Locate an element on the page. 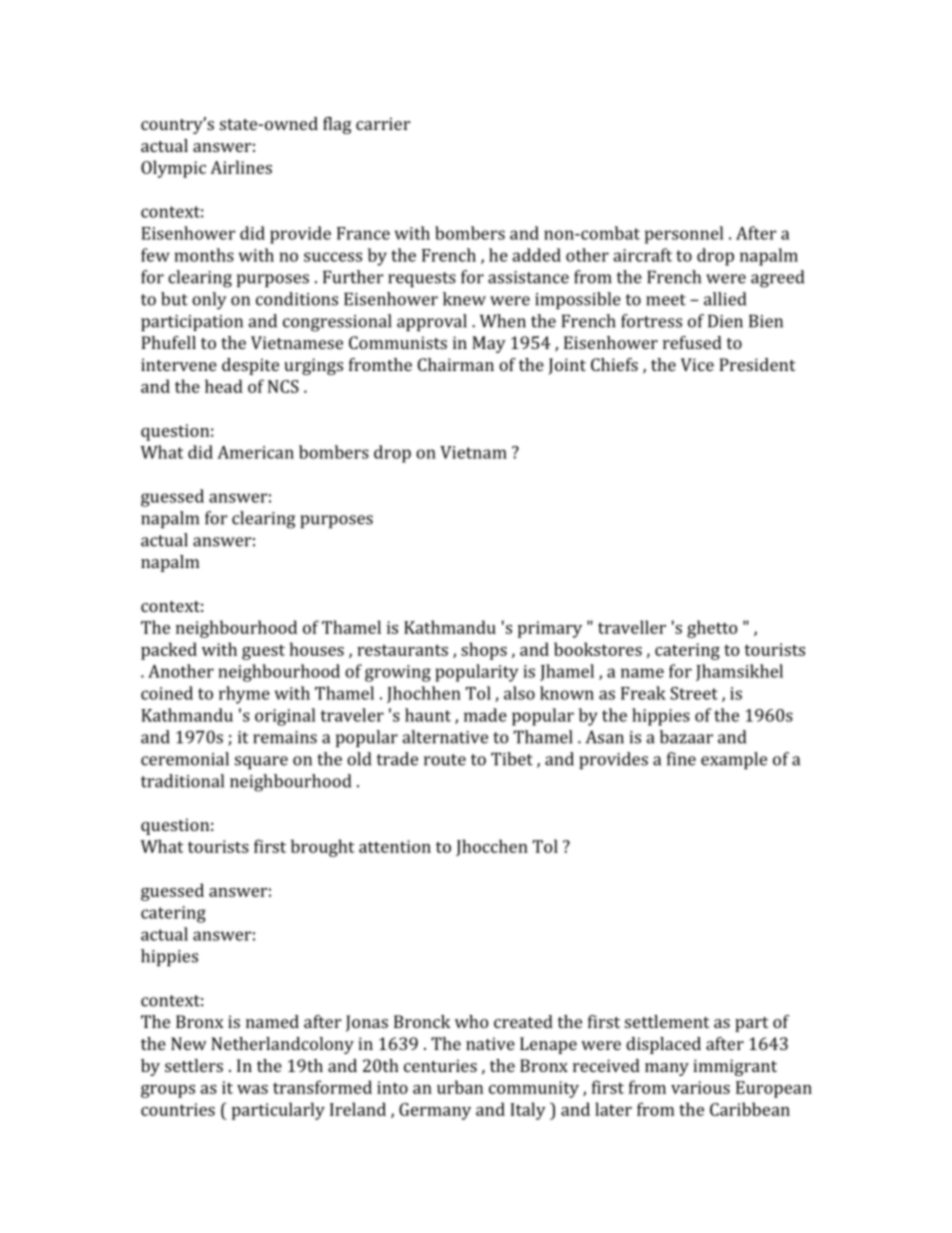 The width and height of the document is (952, 1233). personnel is located at coordinates (684, 235).
